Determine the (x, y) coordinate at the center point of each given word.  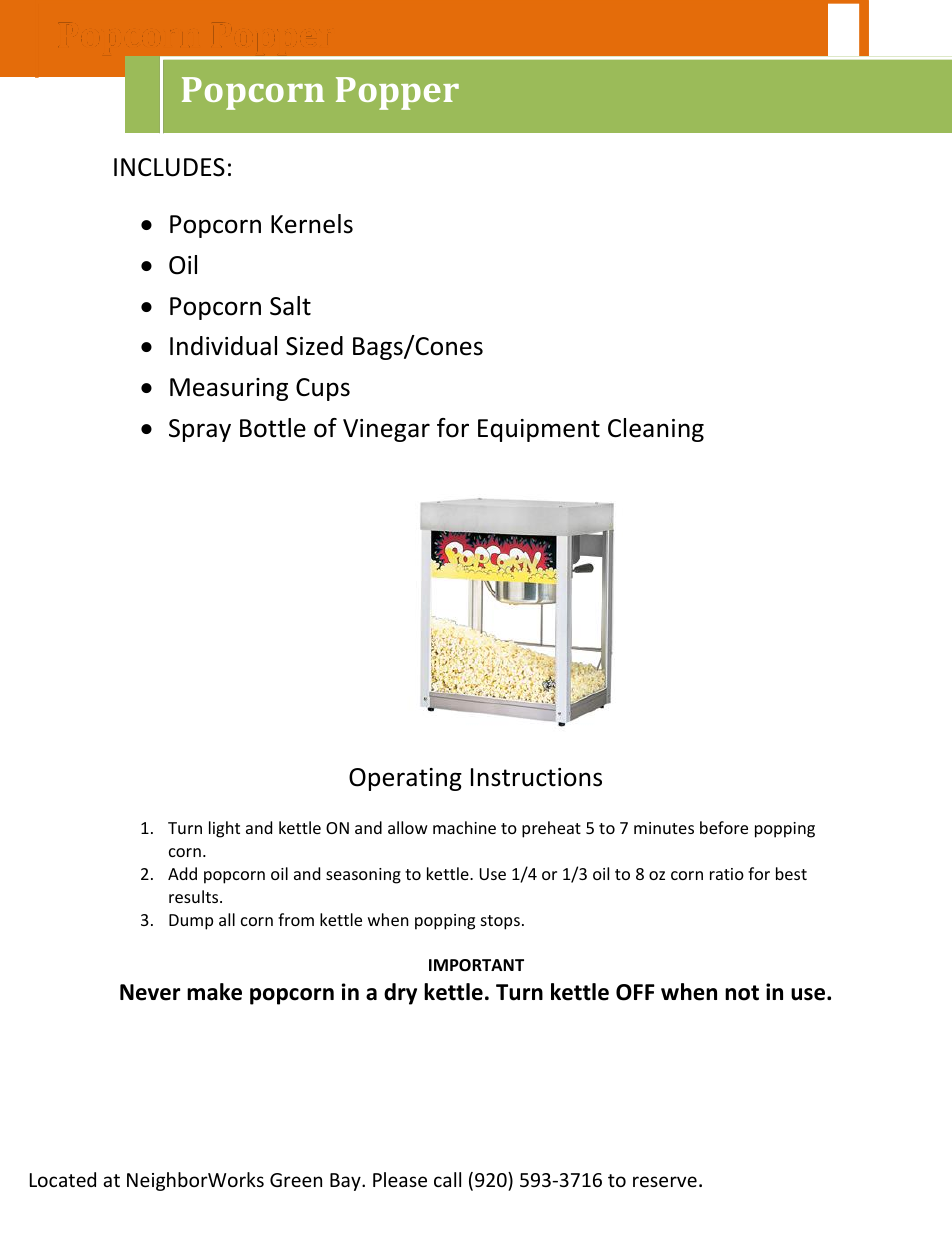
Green (296, 1180)
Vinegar (386, 430)
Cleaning (656, 430)
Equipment (539, 430)
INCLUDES (169, 167)
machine (464, 827)
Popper (397, 93)
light (224, 829)
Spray (200, 430)
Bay (346, 1182)
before (724, 827)
